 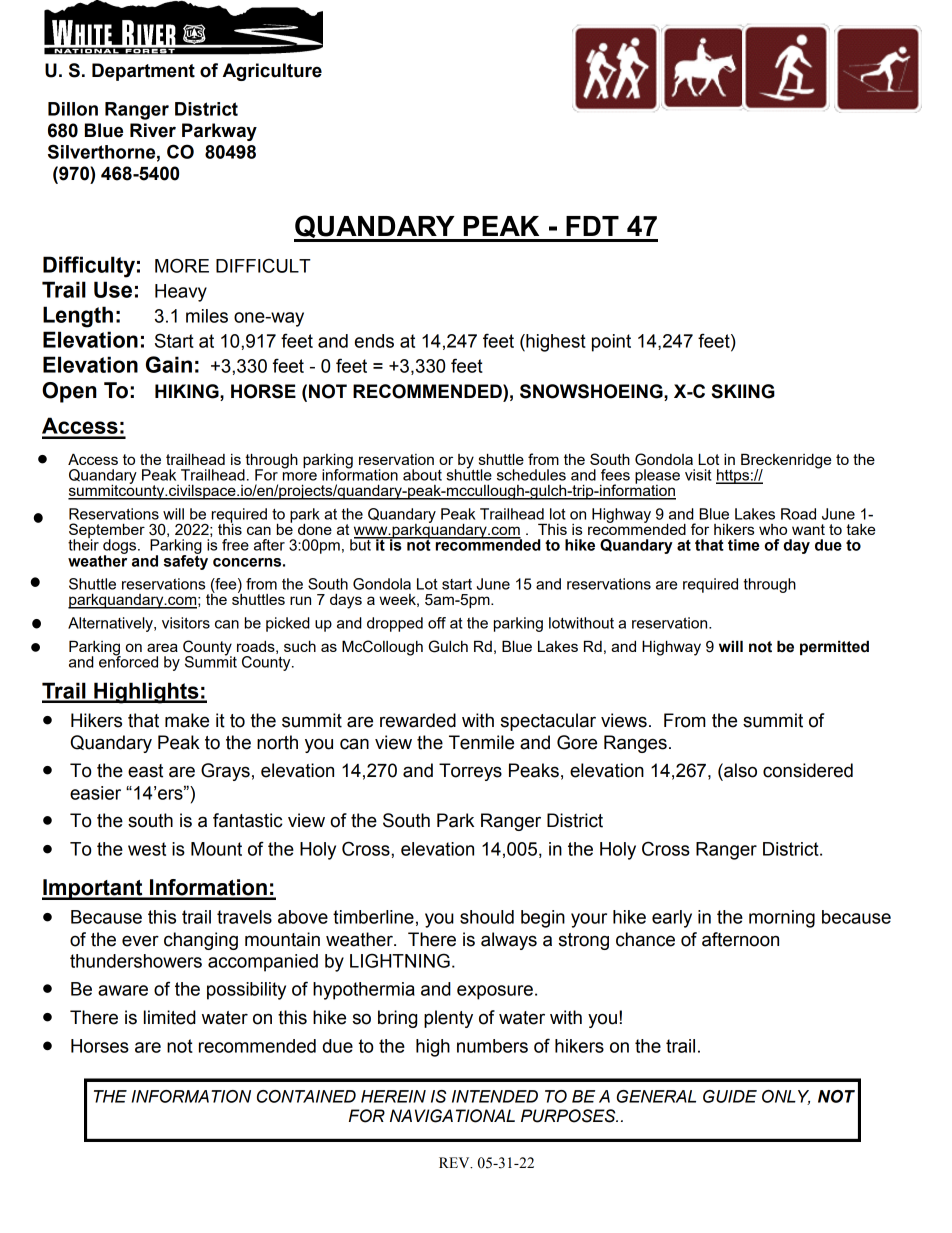 I want to click on HIKING, so click(x=188, y=391).
